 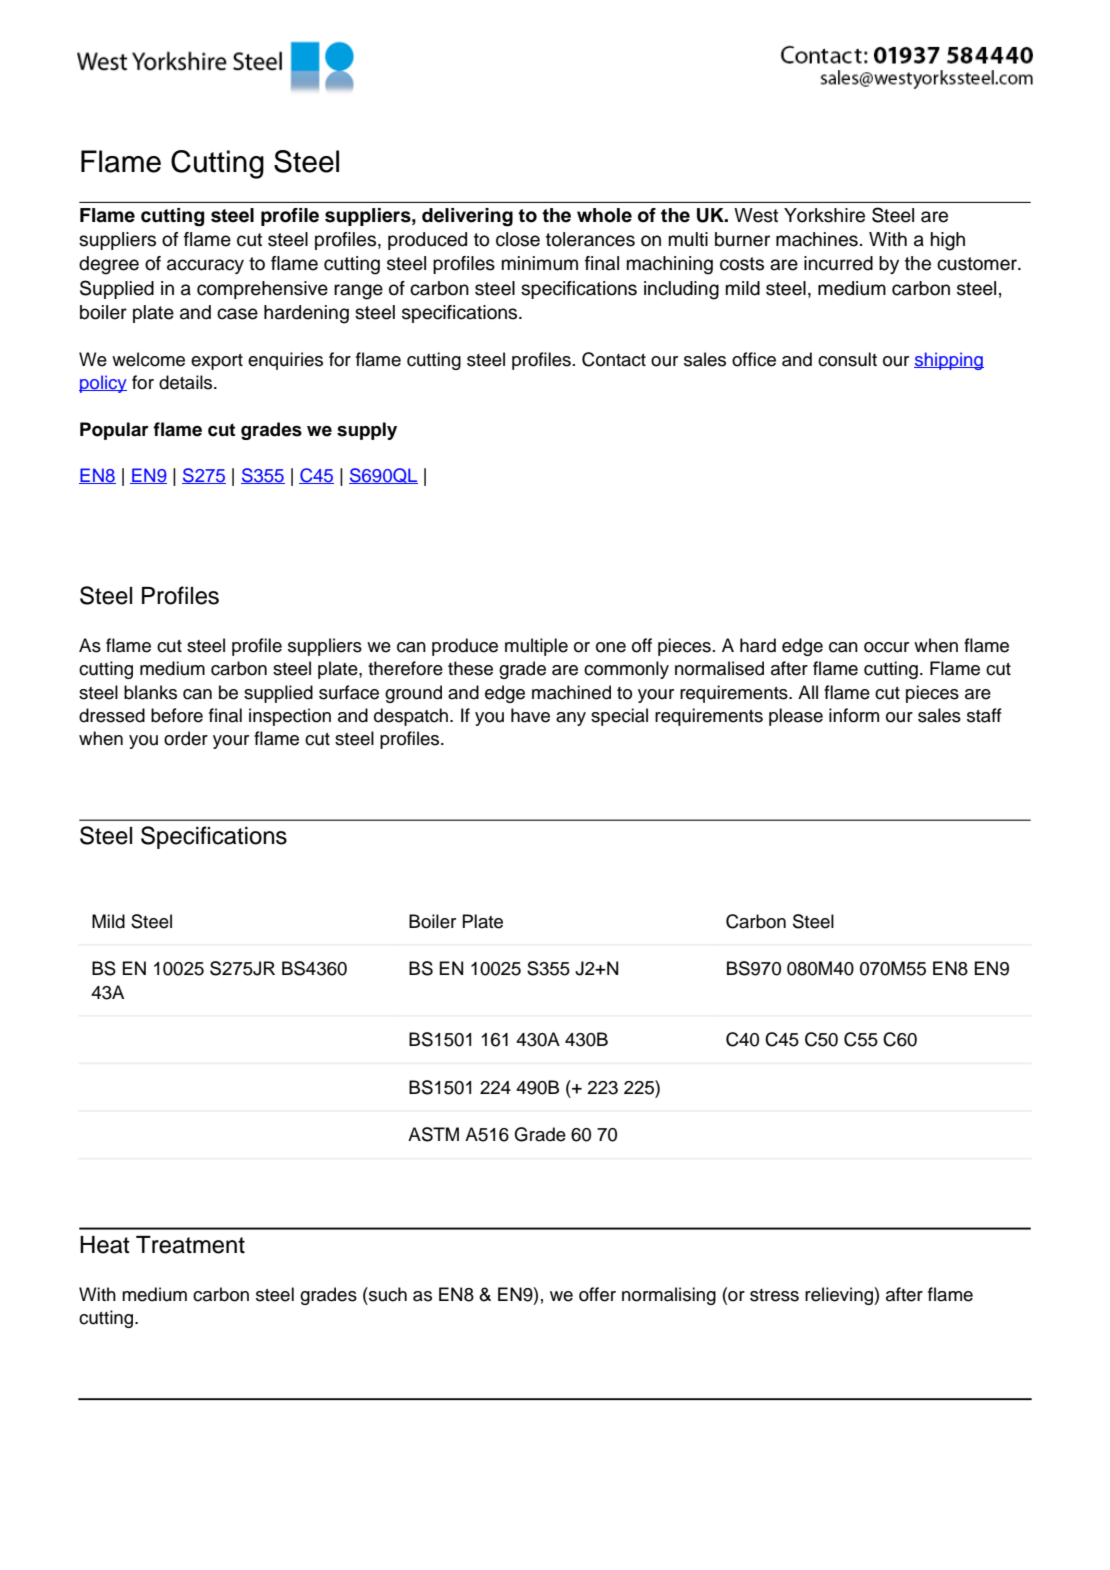 I want to click on relieving, so click(x=840, y=1296).
